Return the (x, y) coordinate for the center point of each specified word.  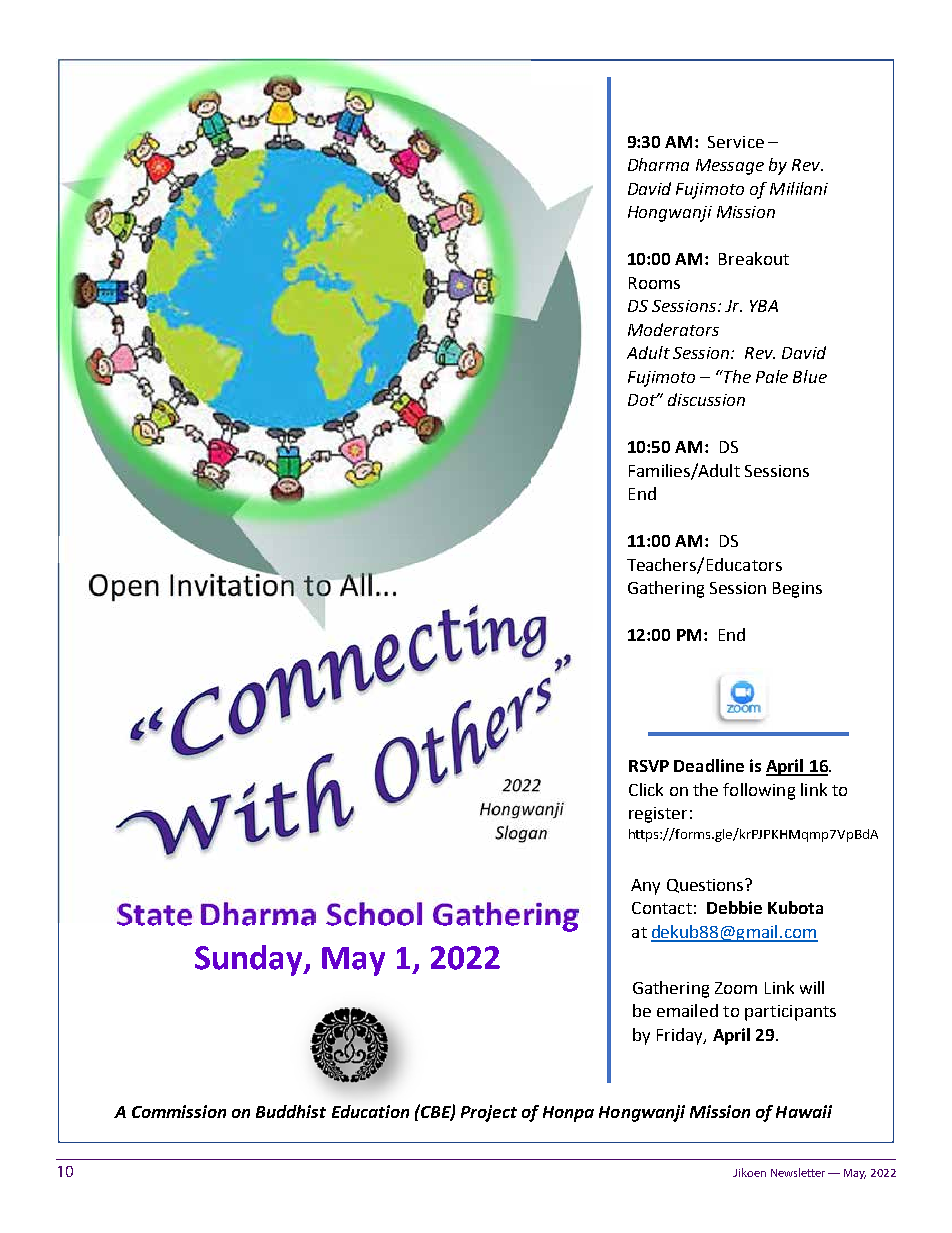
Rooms (654, 283)
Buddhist (291, 1111)
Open (124, 588)
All (356, 584)
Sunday (250, 960)
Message (730, 167)
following (759, 791)
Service (736, 142)
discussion (706, 399)
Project (489, 1113)
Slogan (521, 834)
